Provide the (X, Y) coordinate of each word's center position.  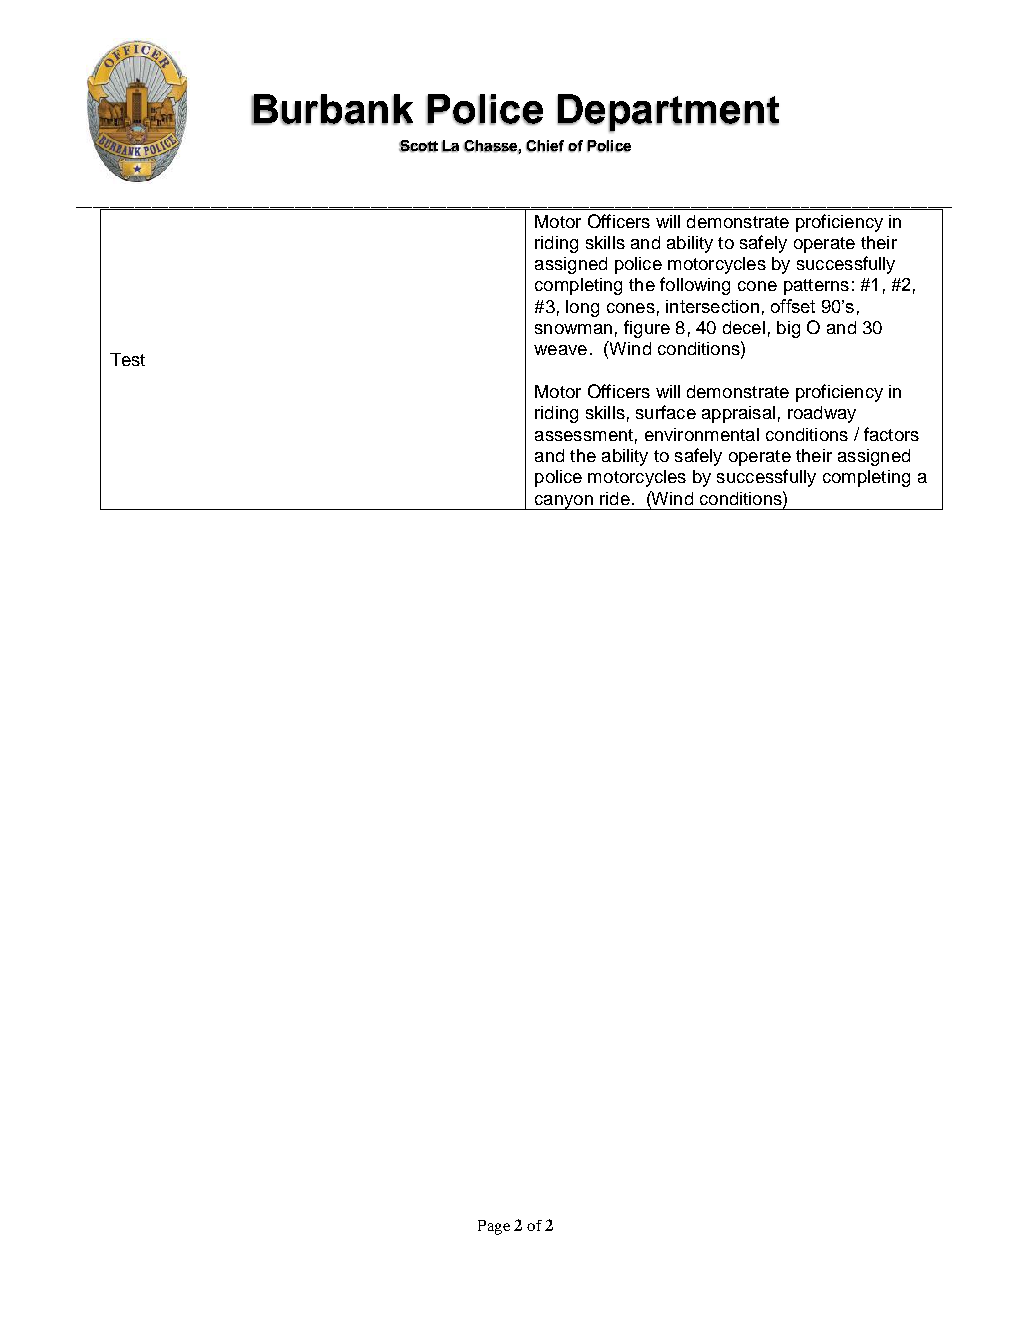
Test (127, 359)
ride (615, 498)
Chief (545, 146)
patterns (816, 287)
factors (891, 434)
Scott (418, 146)
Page (494, 1227)
